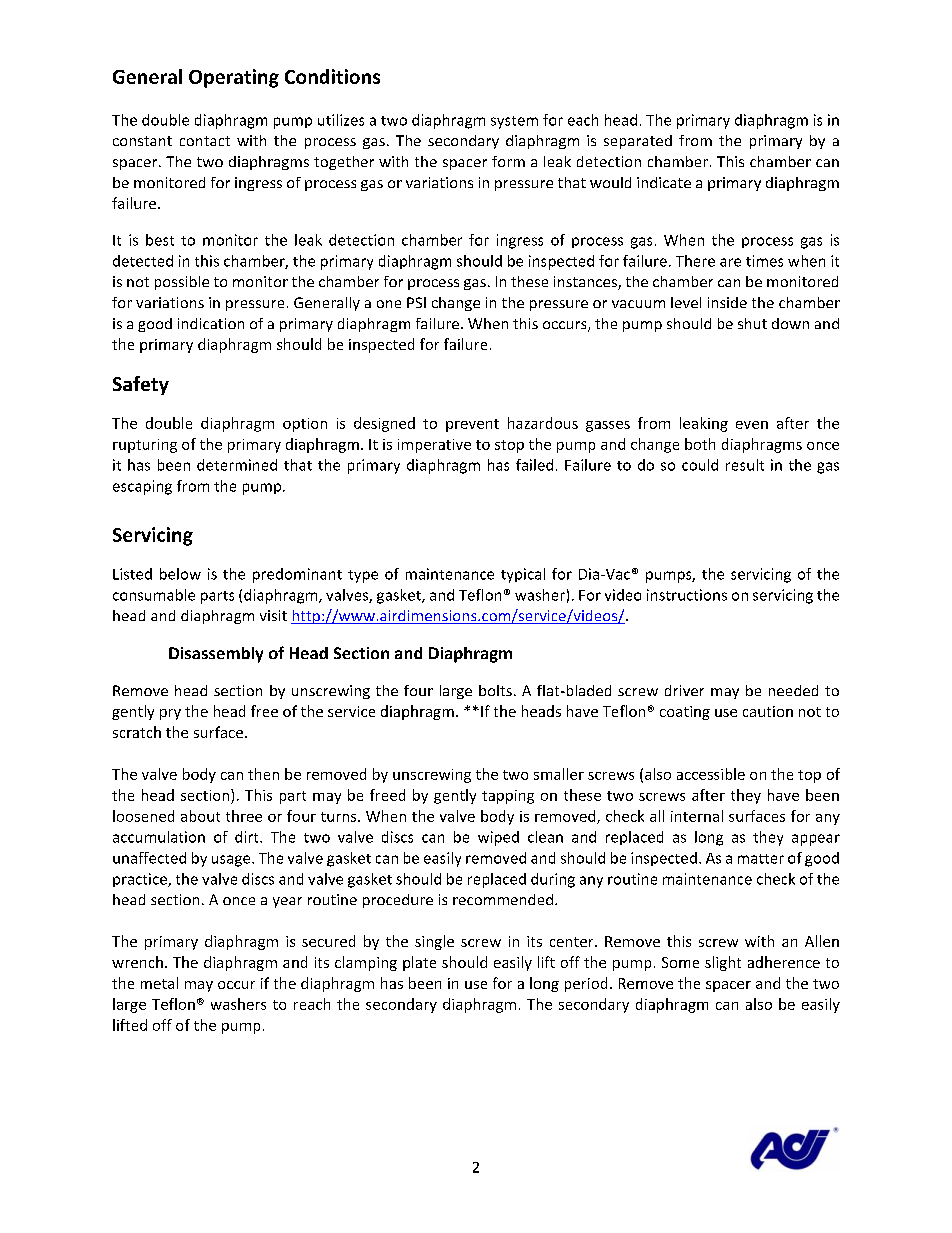 Image resolution: width=952 pixels, height=1233 pixels. What do you see at coordinates (638, 142) in the screenshot?
I see `separated` at bounding box center [638, 142].
